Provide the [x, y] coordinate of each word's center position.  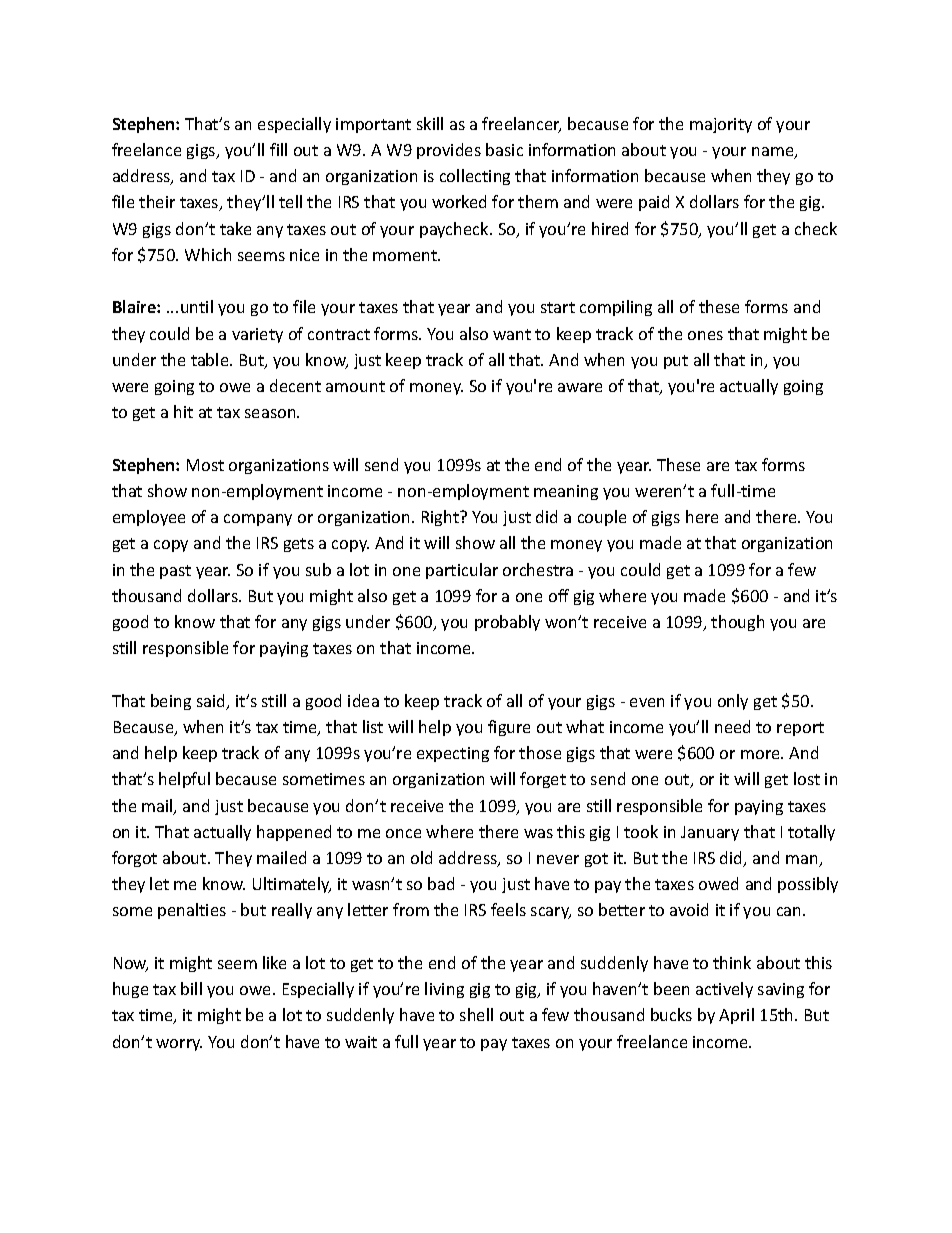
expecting [453, 754]
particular [462, 571]
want [512, 334]
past [175, 572]
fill [278, 149]
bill [191, 988]
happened [294, 833]
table [211, 359]
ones [705, 335]
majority [721, 125]
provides [449, 151]
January [710, 833]
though [737, 623]
